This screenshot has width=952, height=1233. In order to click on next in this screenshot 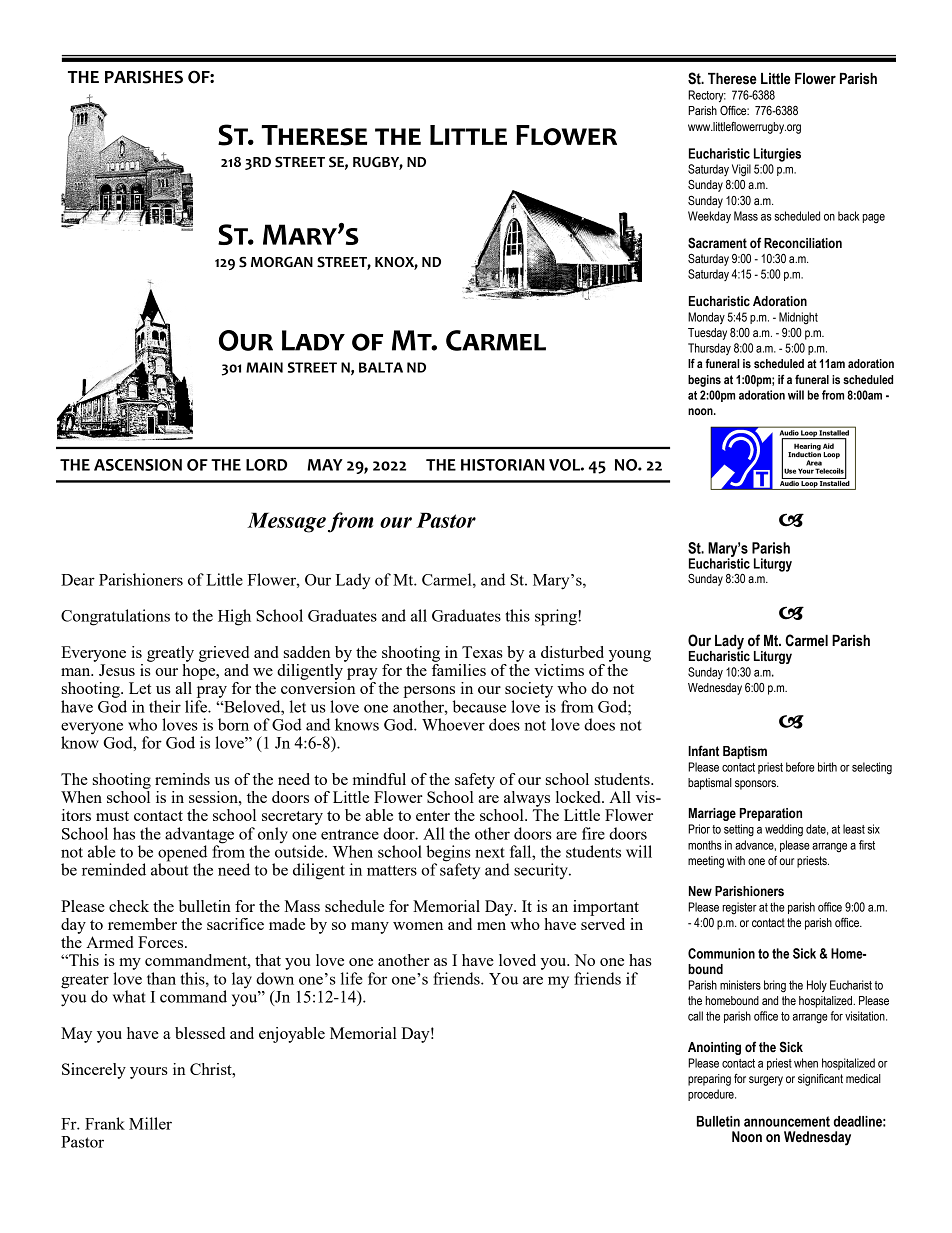, I will do `click(490, 852)`.
